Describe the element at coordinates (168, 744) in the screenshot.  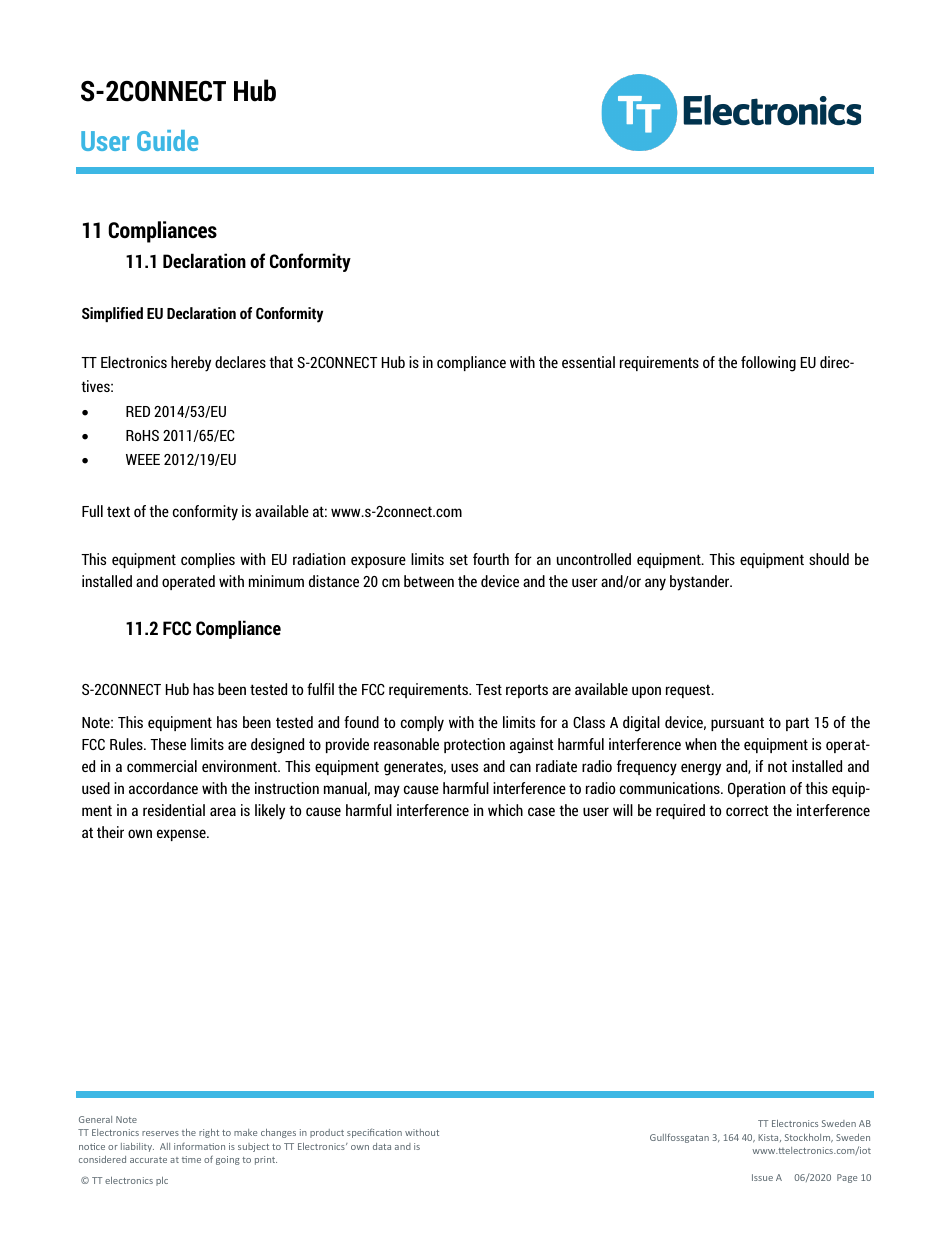
I see `These` at that location.
